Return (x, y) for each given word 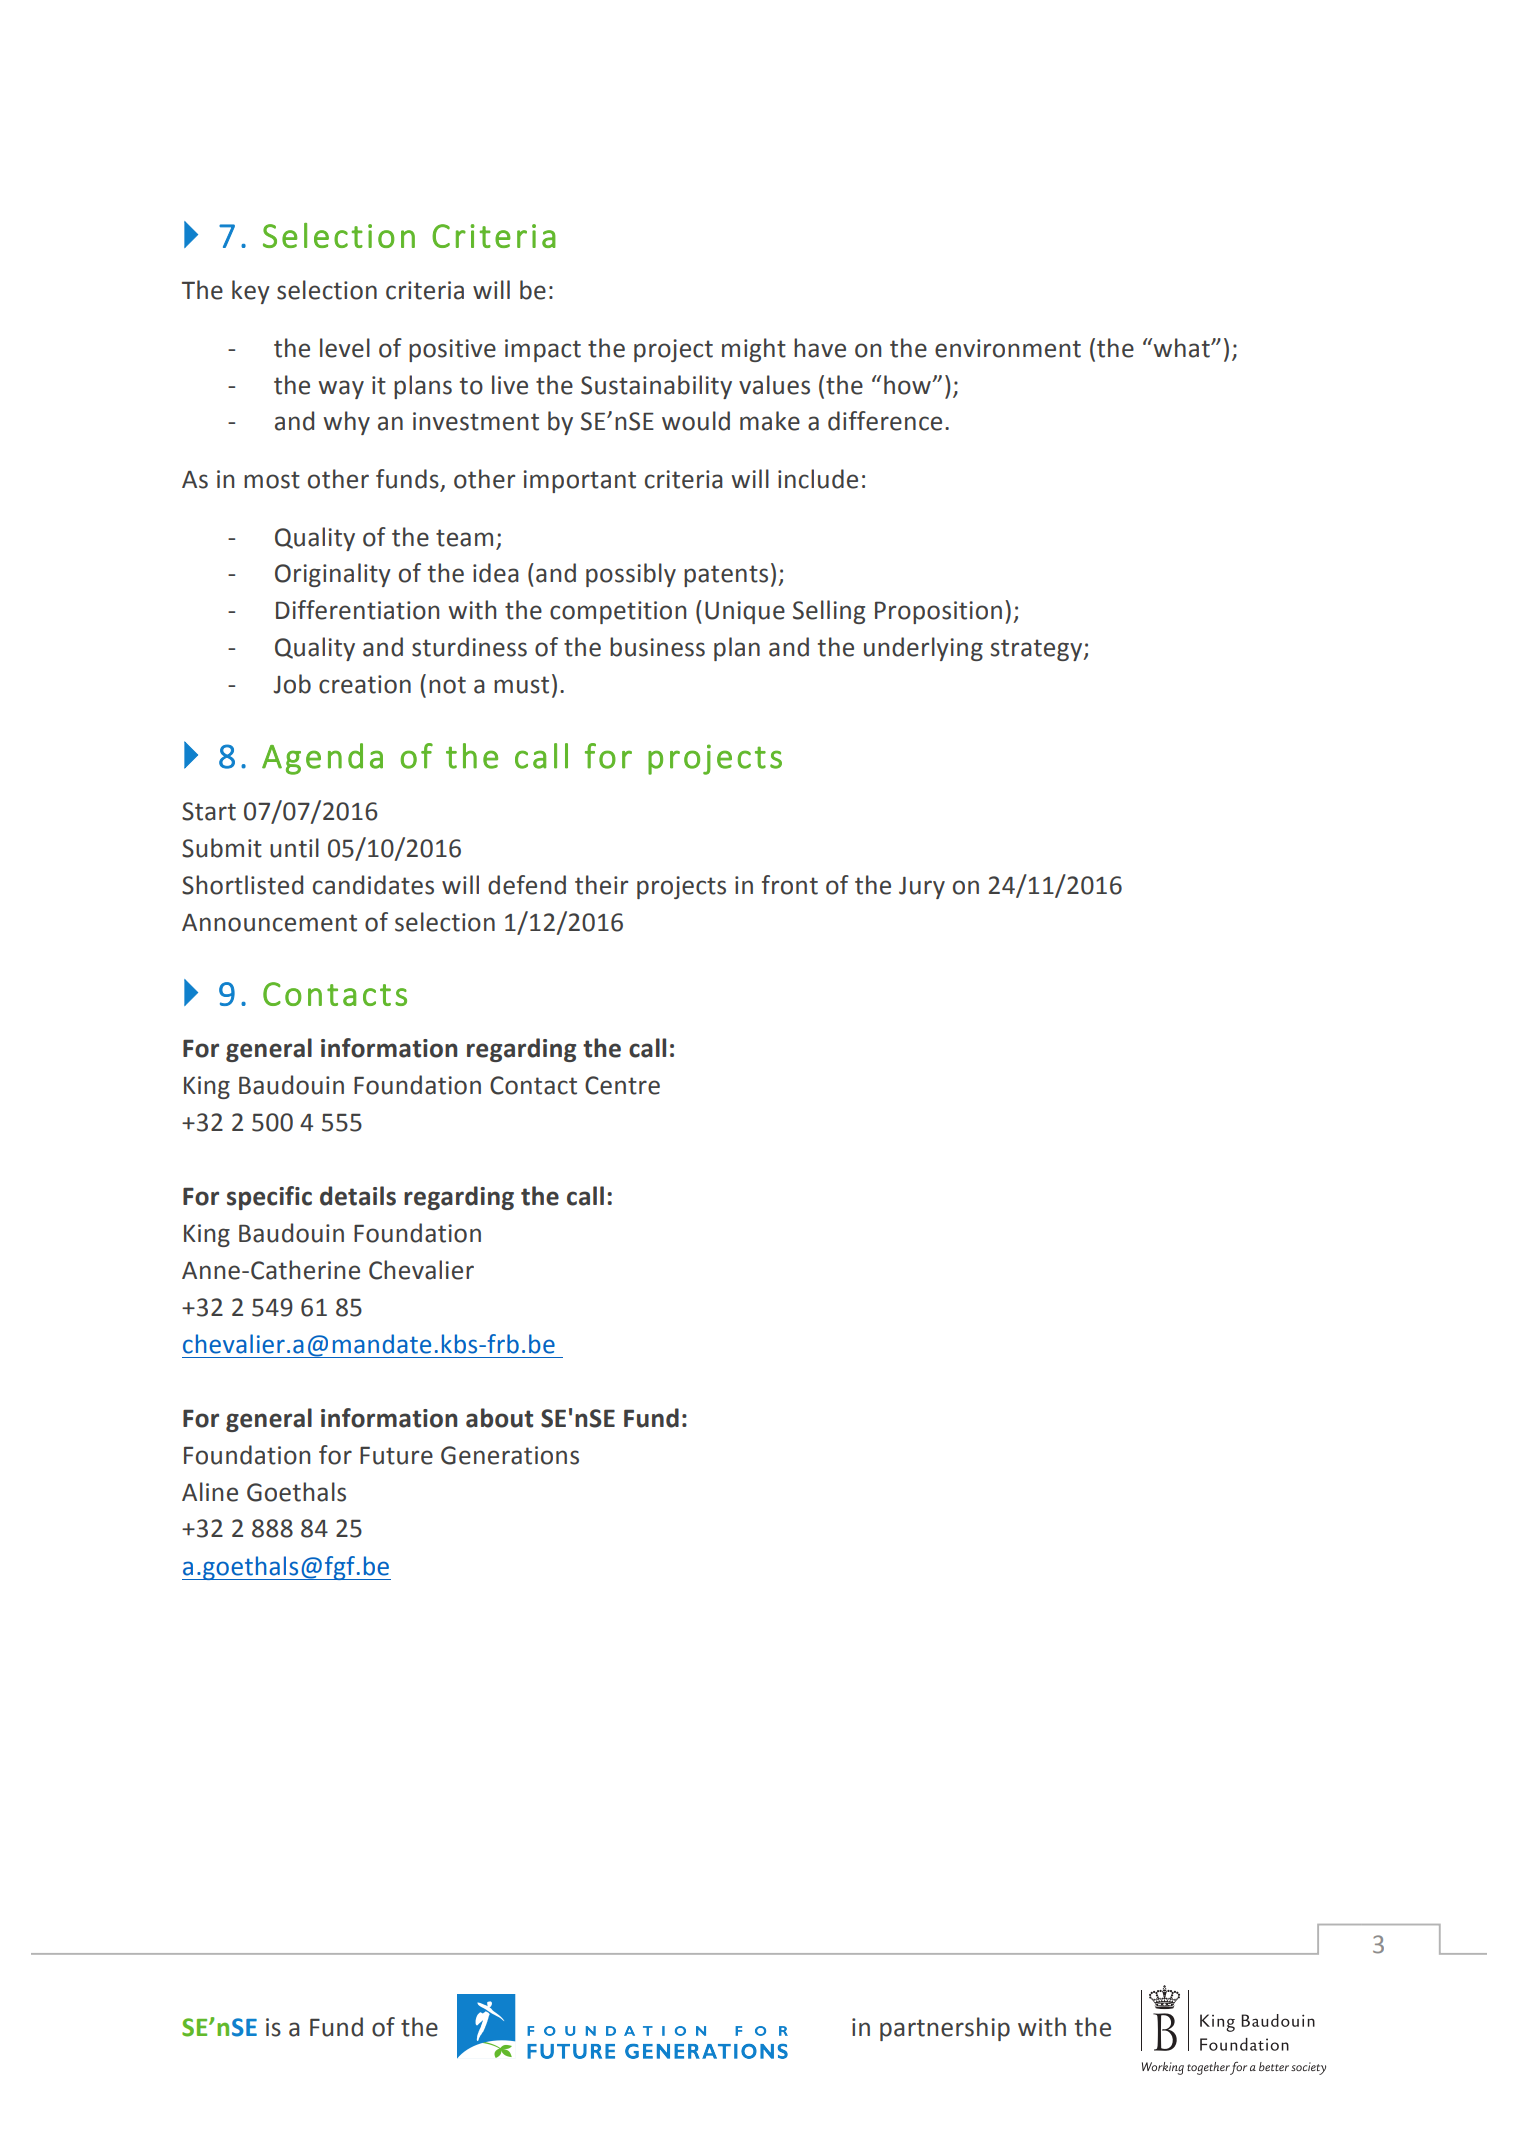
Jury (922, 888)
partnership (945, 2029)
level (345, 348)
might (754, 350)
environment (1008, 348)
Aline (210, 1492)
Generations (510, 1455)
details (358, 1196)
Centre (622, 1085)
